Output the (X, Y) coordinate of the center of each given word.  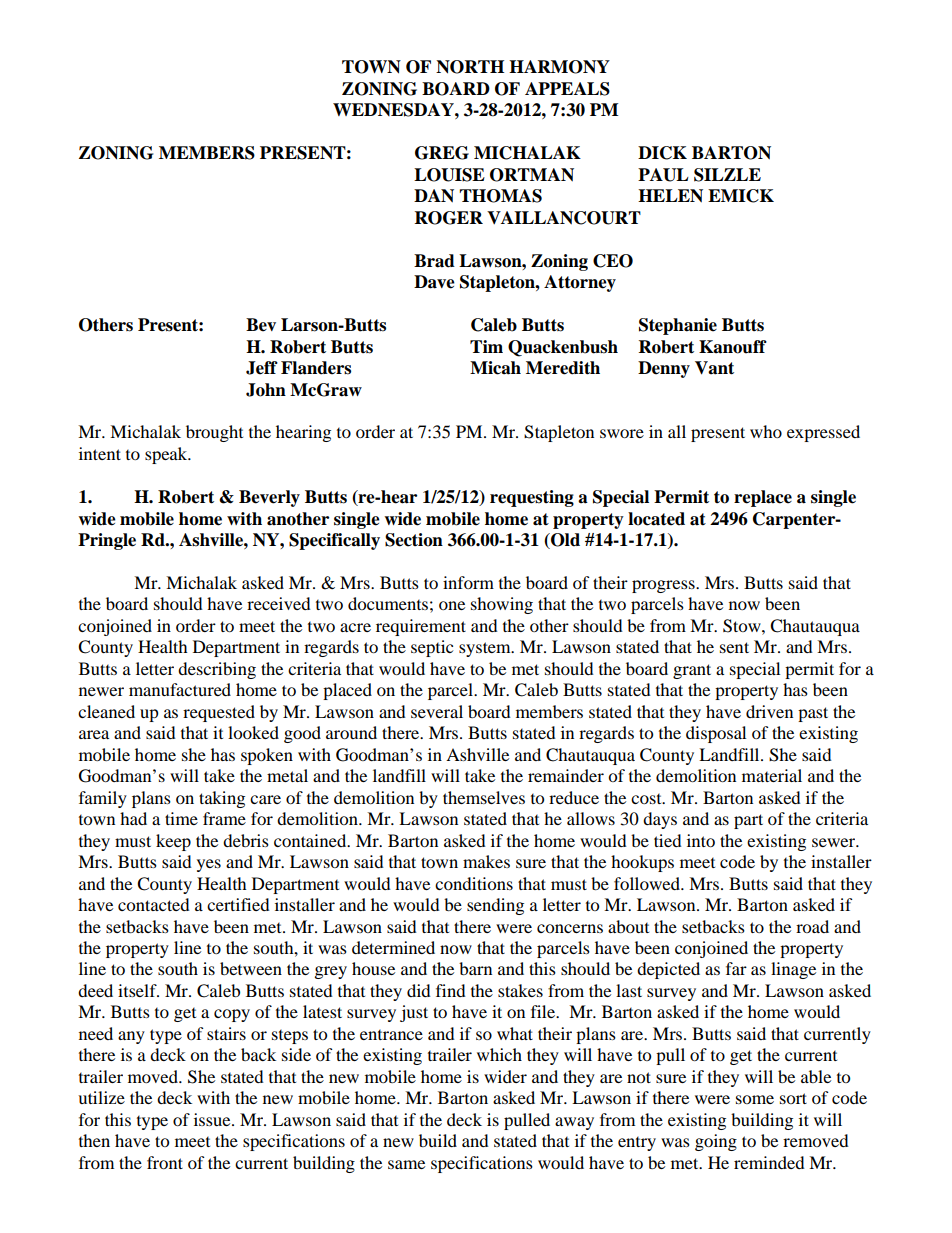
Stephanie (678, 326)
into (701, 840)
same (406, 1164)
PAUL (663, 175)
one (452, 605)
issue (213, 1119)
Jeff (262, 368)
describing (217, 670)
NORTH (470, 67)
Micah (495, 368)
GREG (442, 153)
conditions (474, 883)
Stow (743, 626)
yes (209, 865)
